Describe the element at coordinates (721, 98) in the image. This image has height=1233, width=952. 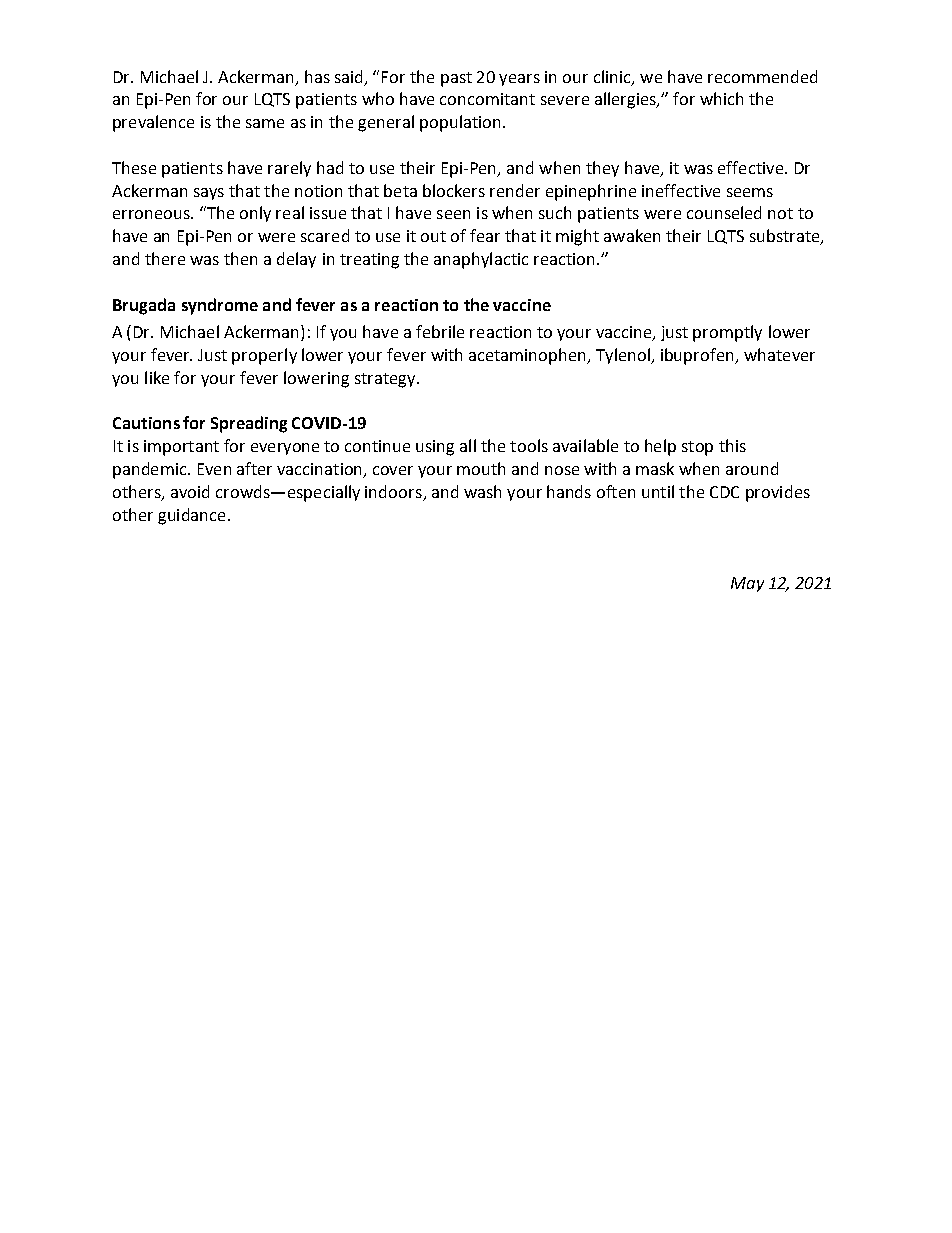
I see `which` at that location.
